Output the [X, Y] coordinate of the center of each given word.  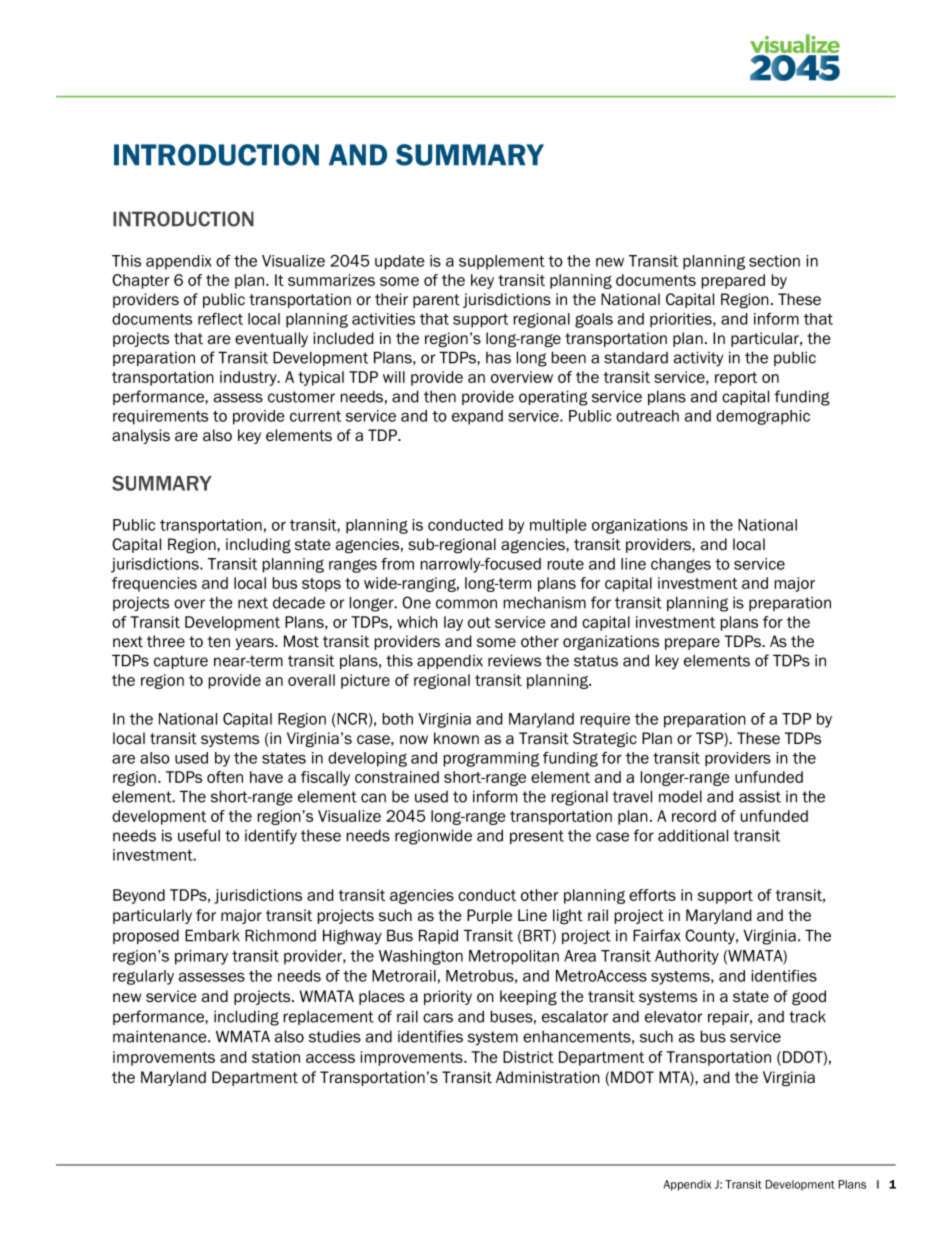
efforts [652, 895]
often [225, 777]
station [276, 1057]
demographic [763, 417]
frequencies [154, 584]
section [774, 261]
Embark [212, 935]
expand [477, 417]
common [466, 604]
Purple [489, 916]
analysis [141, 436]
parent [436, 301]
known [456, 738]
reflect [220, 319]
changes [681, 565]
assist [760, 796]
